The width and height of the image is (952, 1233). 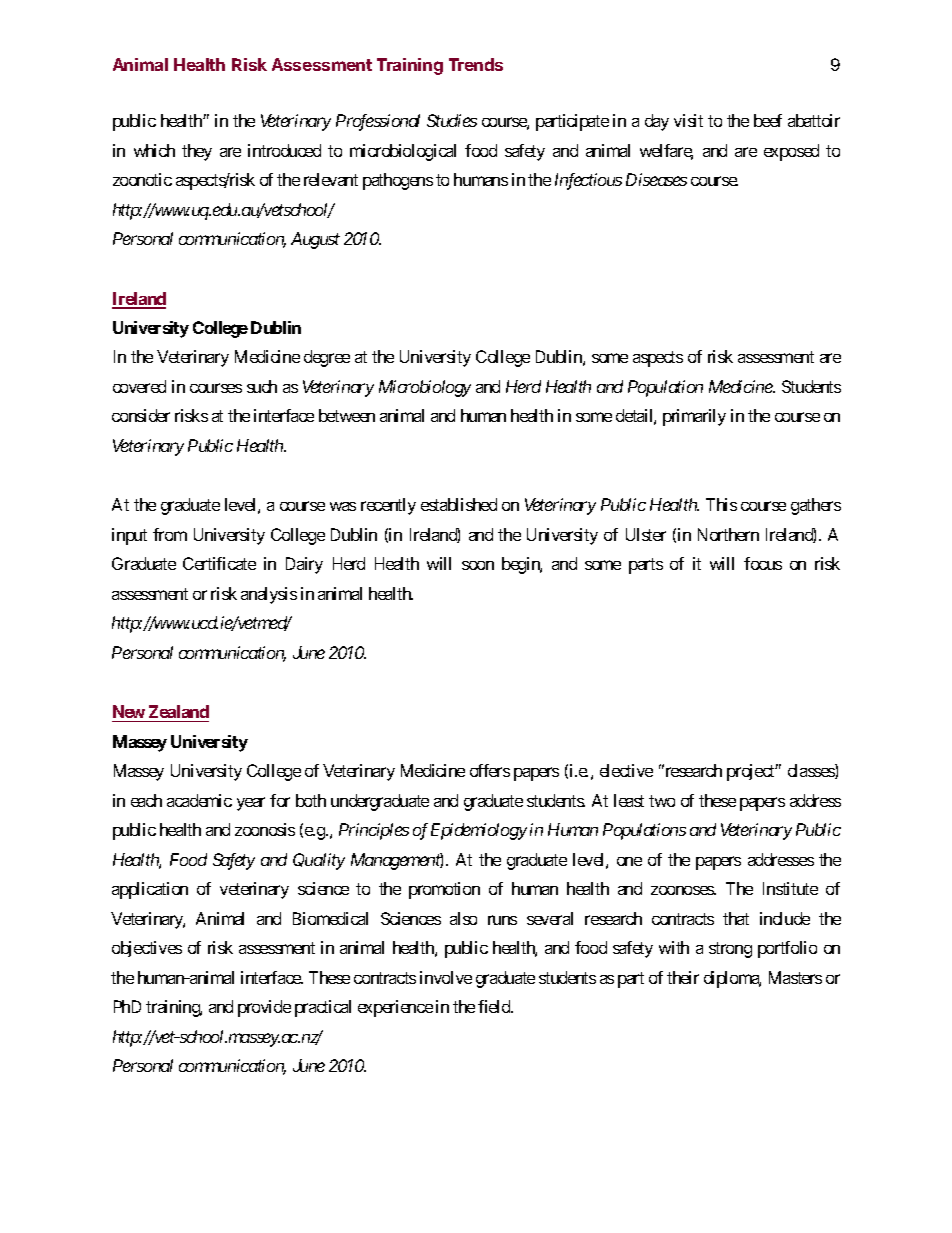 What do you see at coordinates (812, 771) in the image?
I see `classes` at bounding box center [812, 771].
